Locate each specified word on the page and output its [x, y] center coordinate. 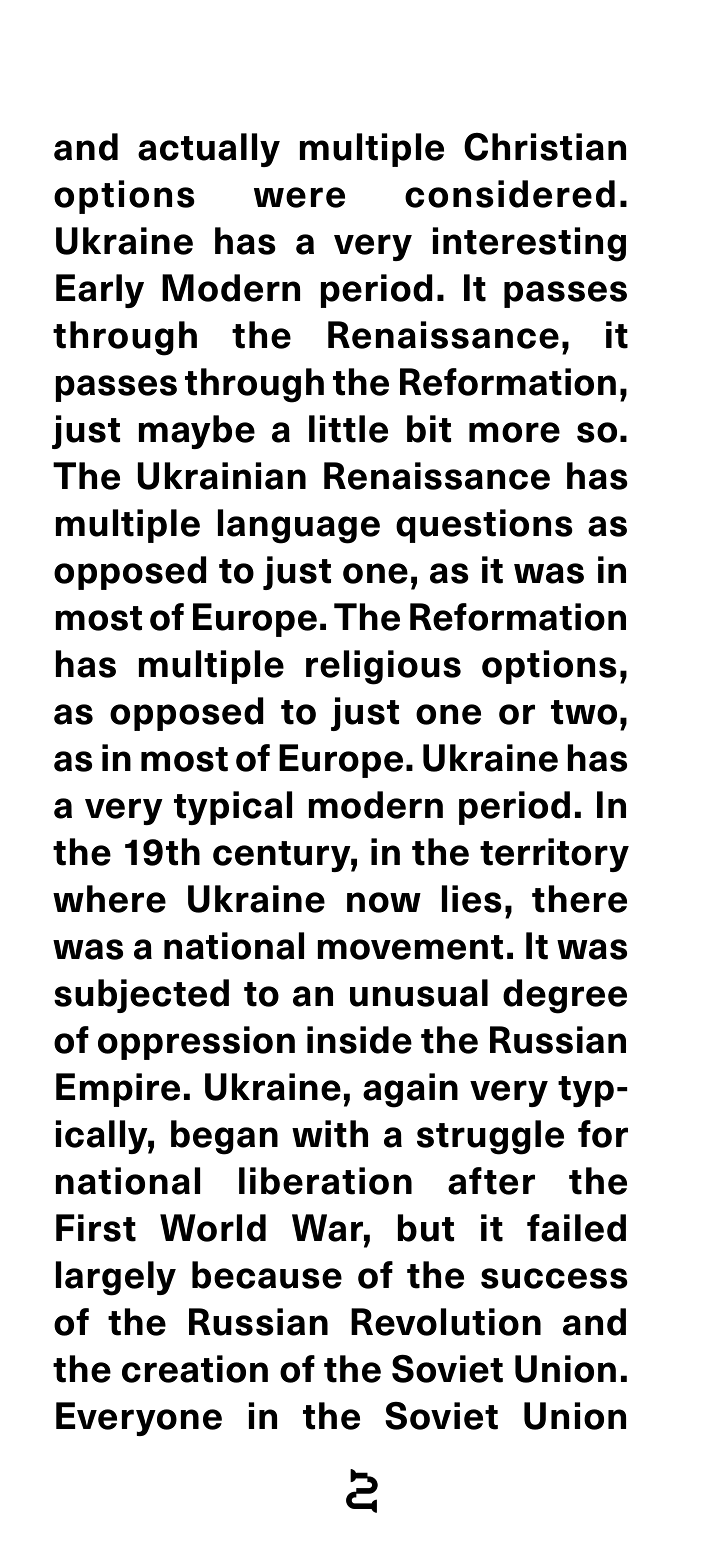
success [554, 1278]
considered [510, 194]
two [584, 712]
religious [383, 667]
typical [233, 808]
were [299, 197]
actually [209, 150]
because [267, 1275]
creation [195, 1369]
